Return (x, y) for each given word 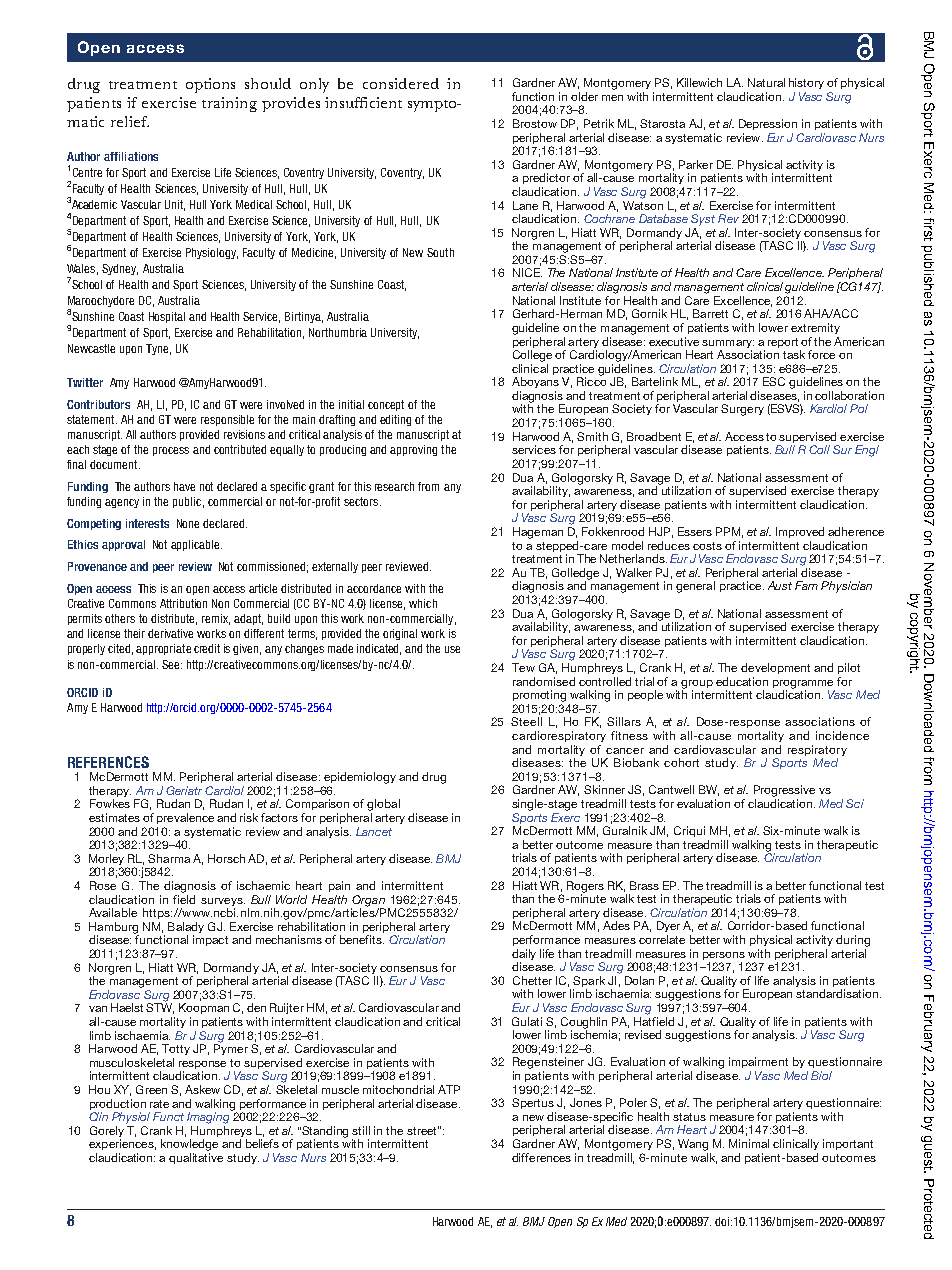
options (210, 85)
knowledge (189, 1145)
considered (401, 83)
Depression (768, 124)
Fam (806, 585)
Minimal (749, 1143)
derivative (170, 633)
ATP (449, 1089)
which (423, 603)
